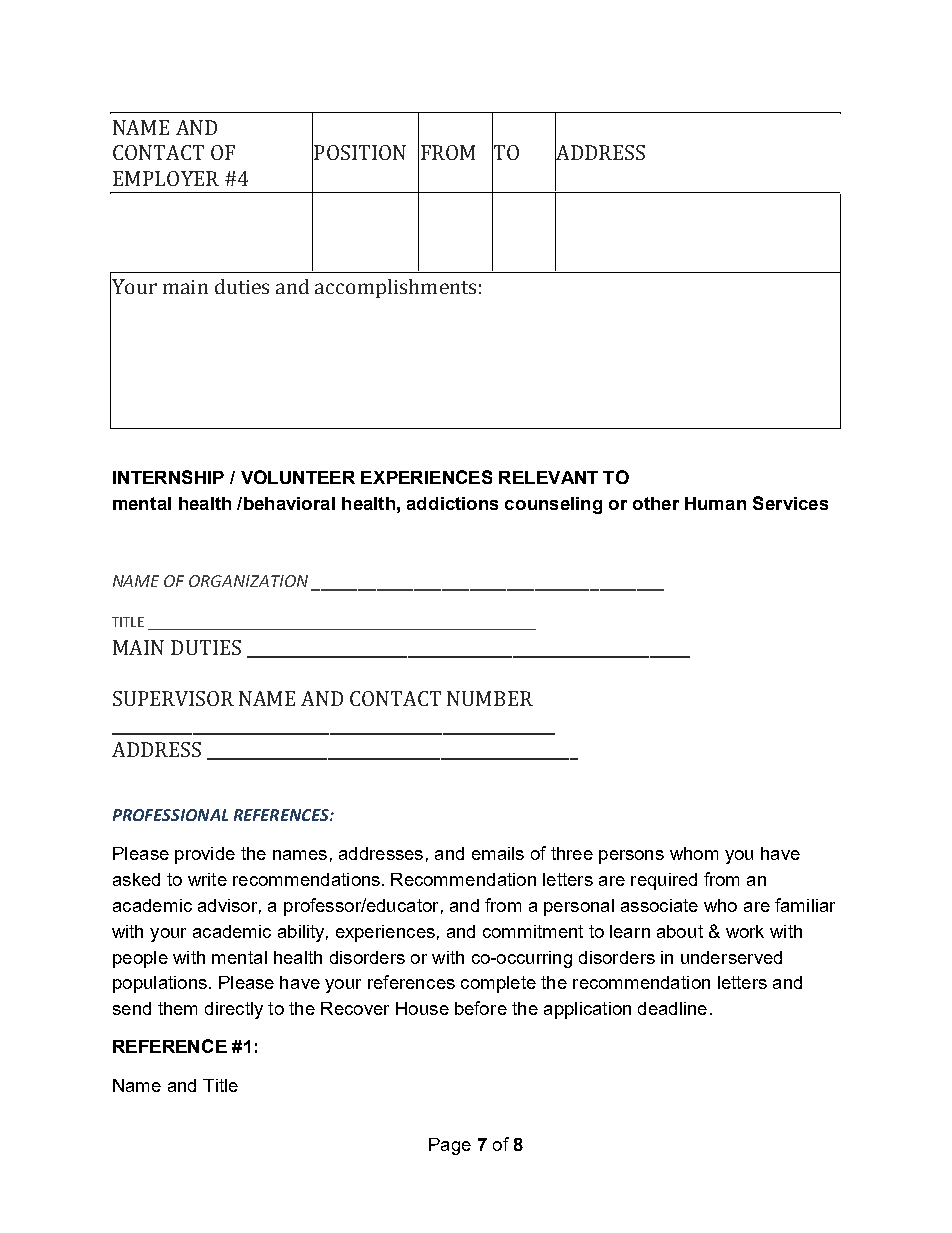 This screenshot has height=1233, width=952. Describe the element at coordinates (166, 178) in the screenshot. I see `EMPLOYER` at that location.
